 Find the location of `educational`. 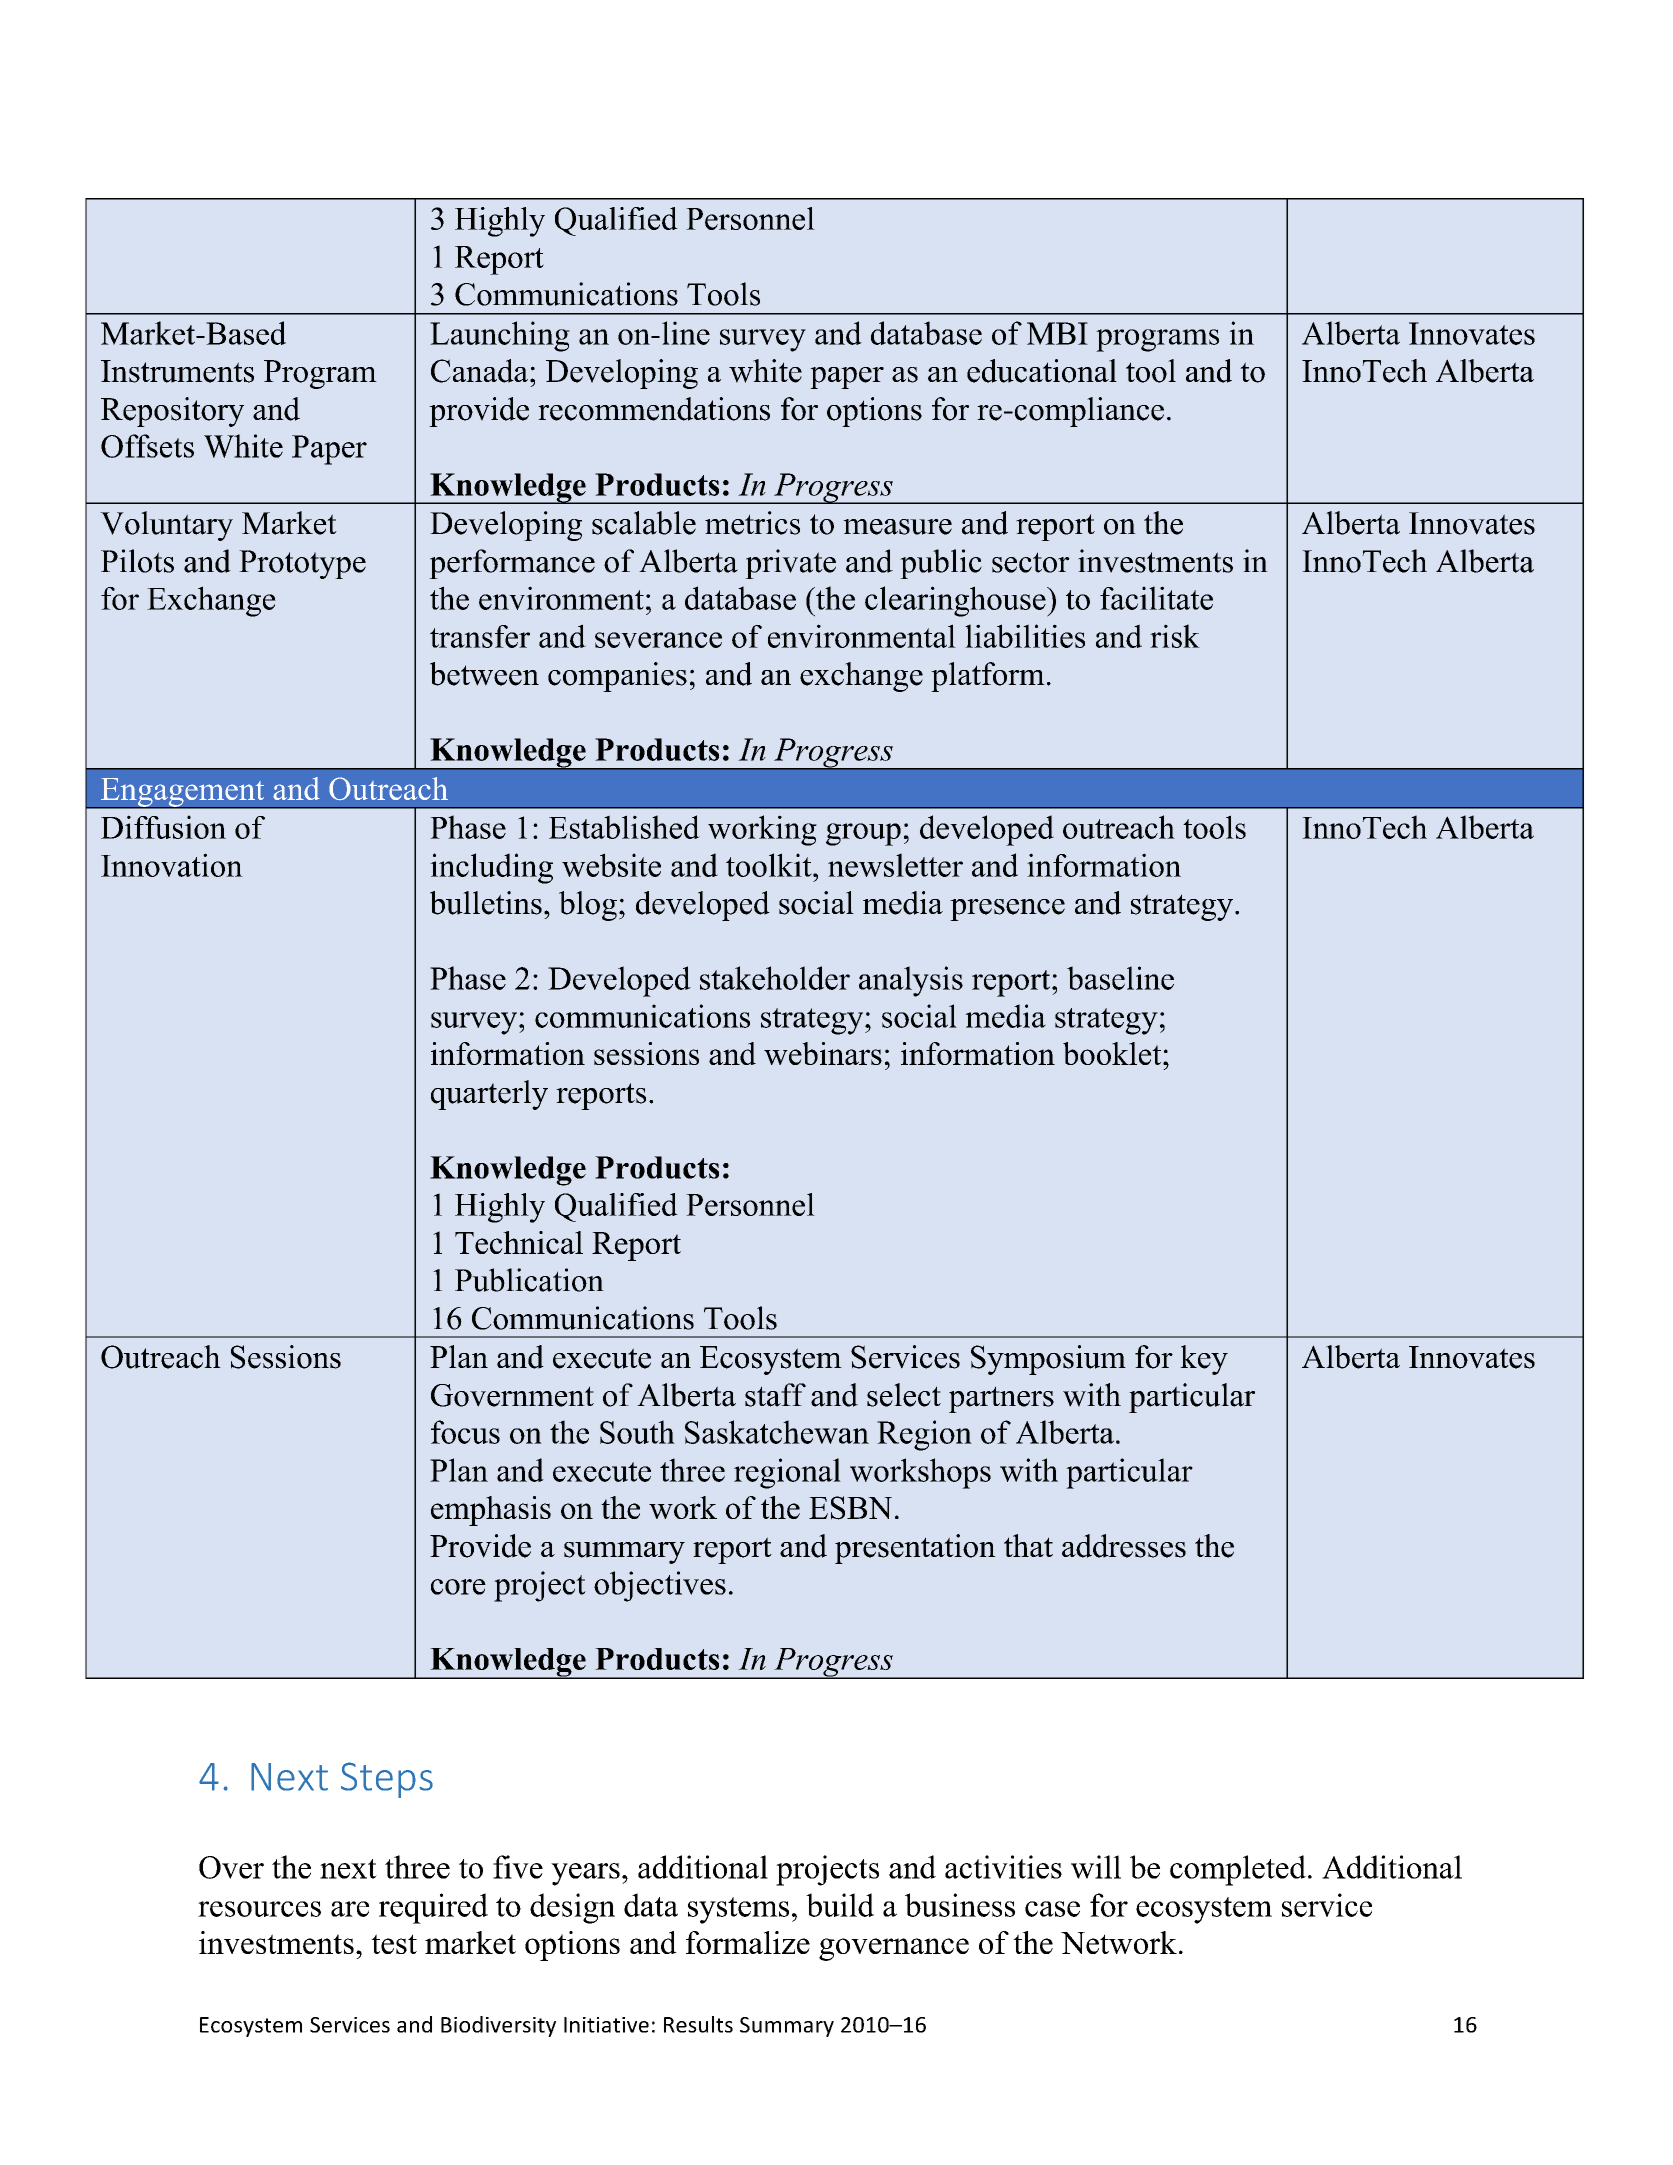

educational is located at coordinates (1042, 371).
